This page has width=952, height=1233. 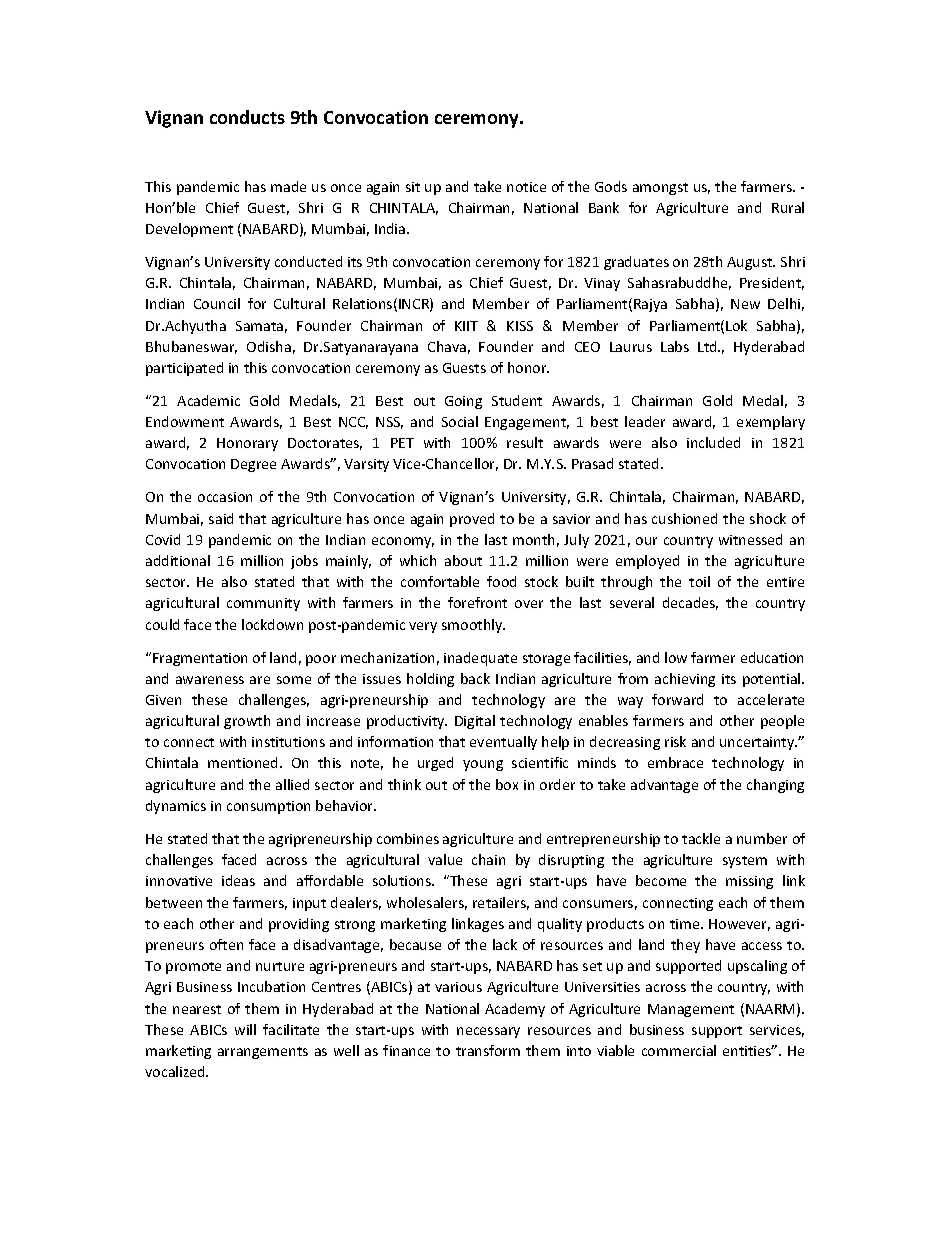 I want to click on conducts, so click(x=247, y=117).
